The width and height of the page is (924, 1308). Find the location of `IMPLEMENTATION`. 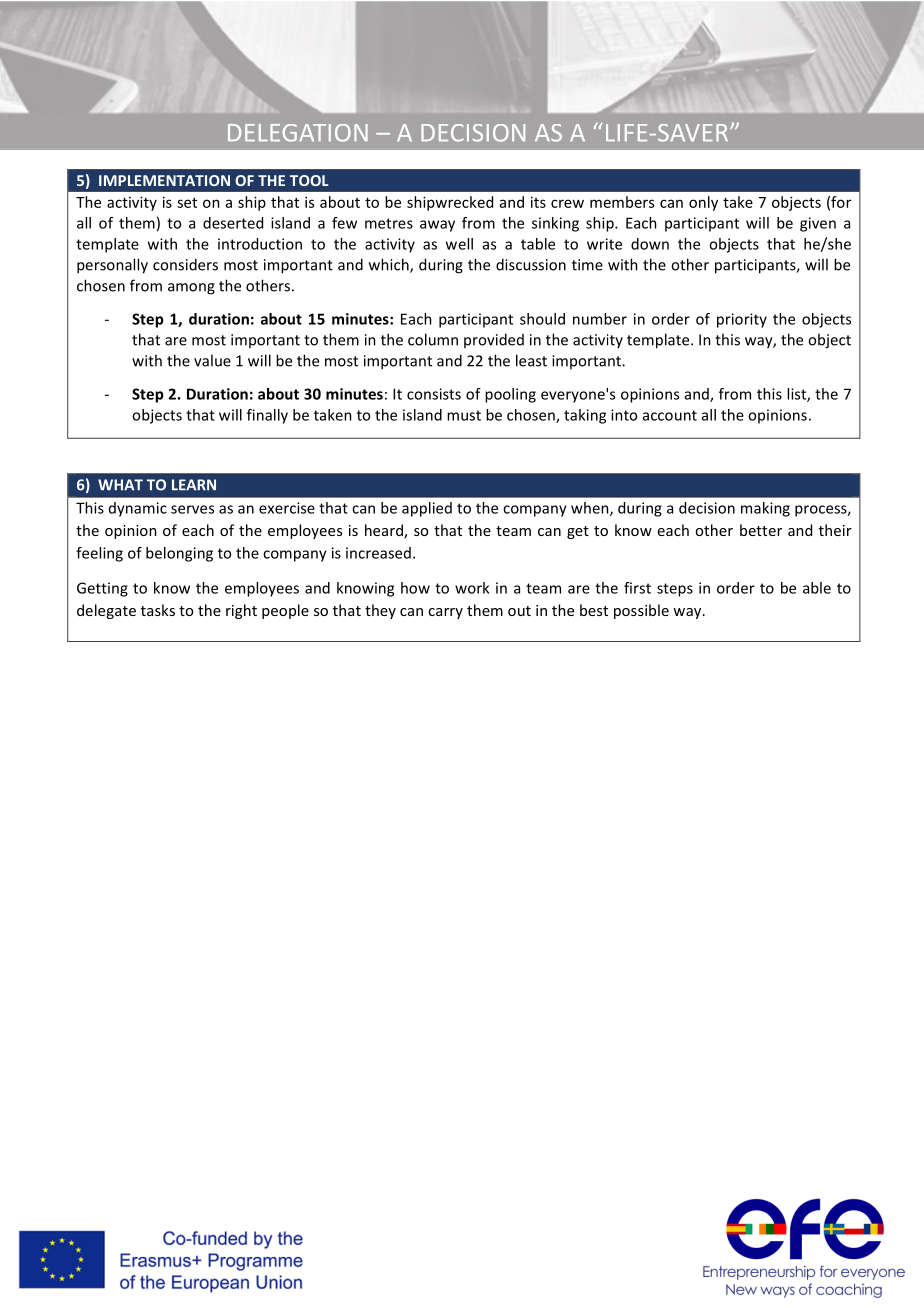

IMPLEMENTATION is located at coordinates (164, 180).
